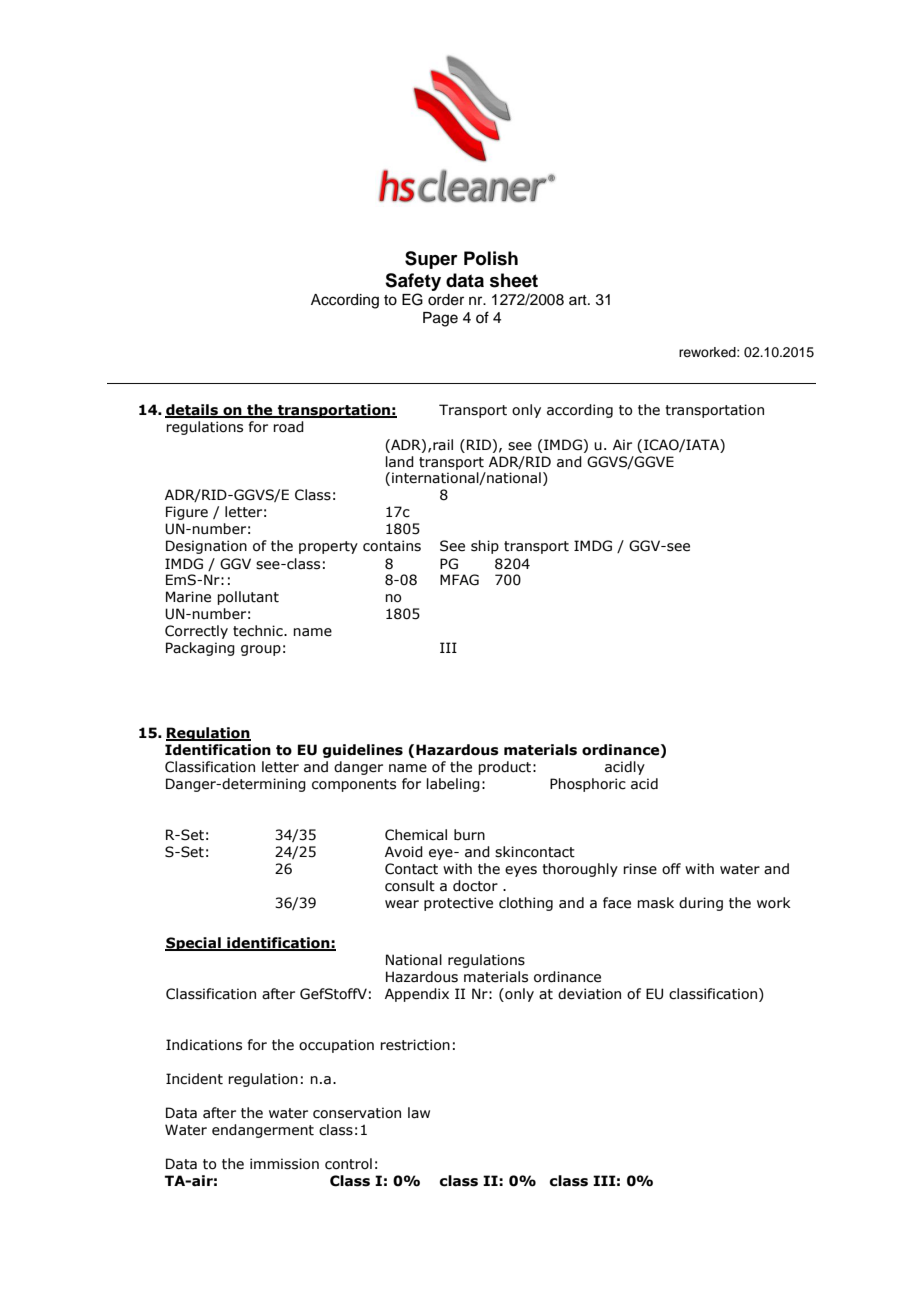 The image size is (924, 1308). I want to click on labeling, so click(453, 785).
